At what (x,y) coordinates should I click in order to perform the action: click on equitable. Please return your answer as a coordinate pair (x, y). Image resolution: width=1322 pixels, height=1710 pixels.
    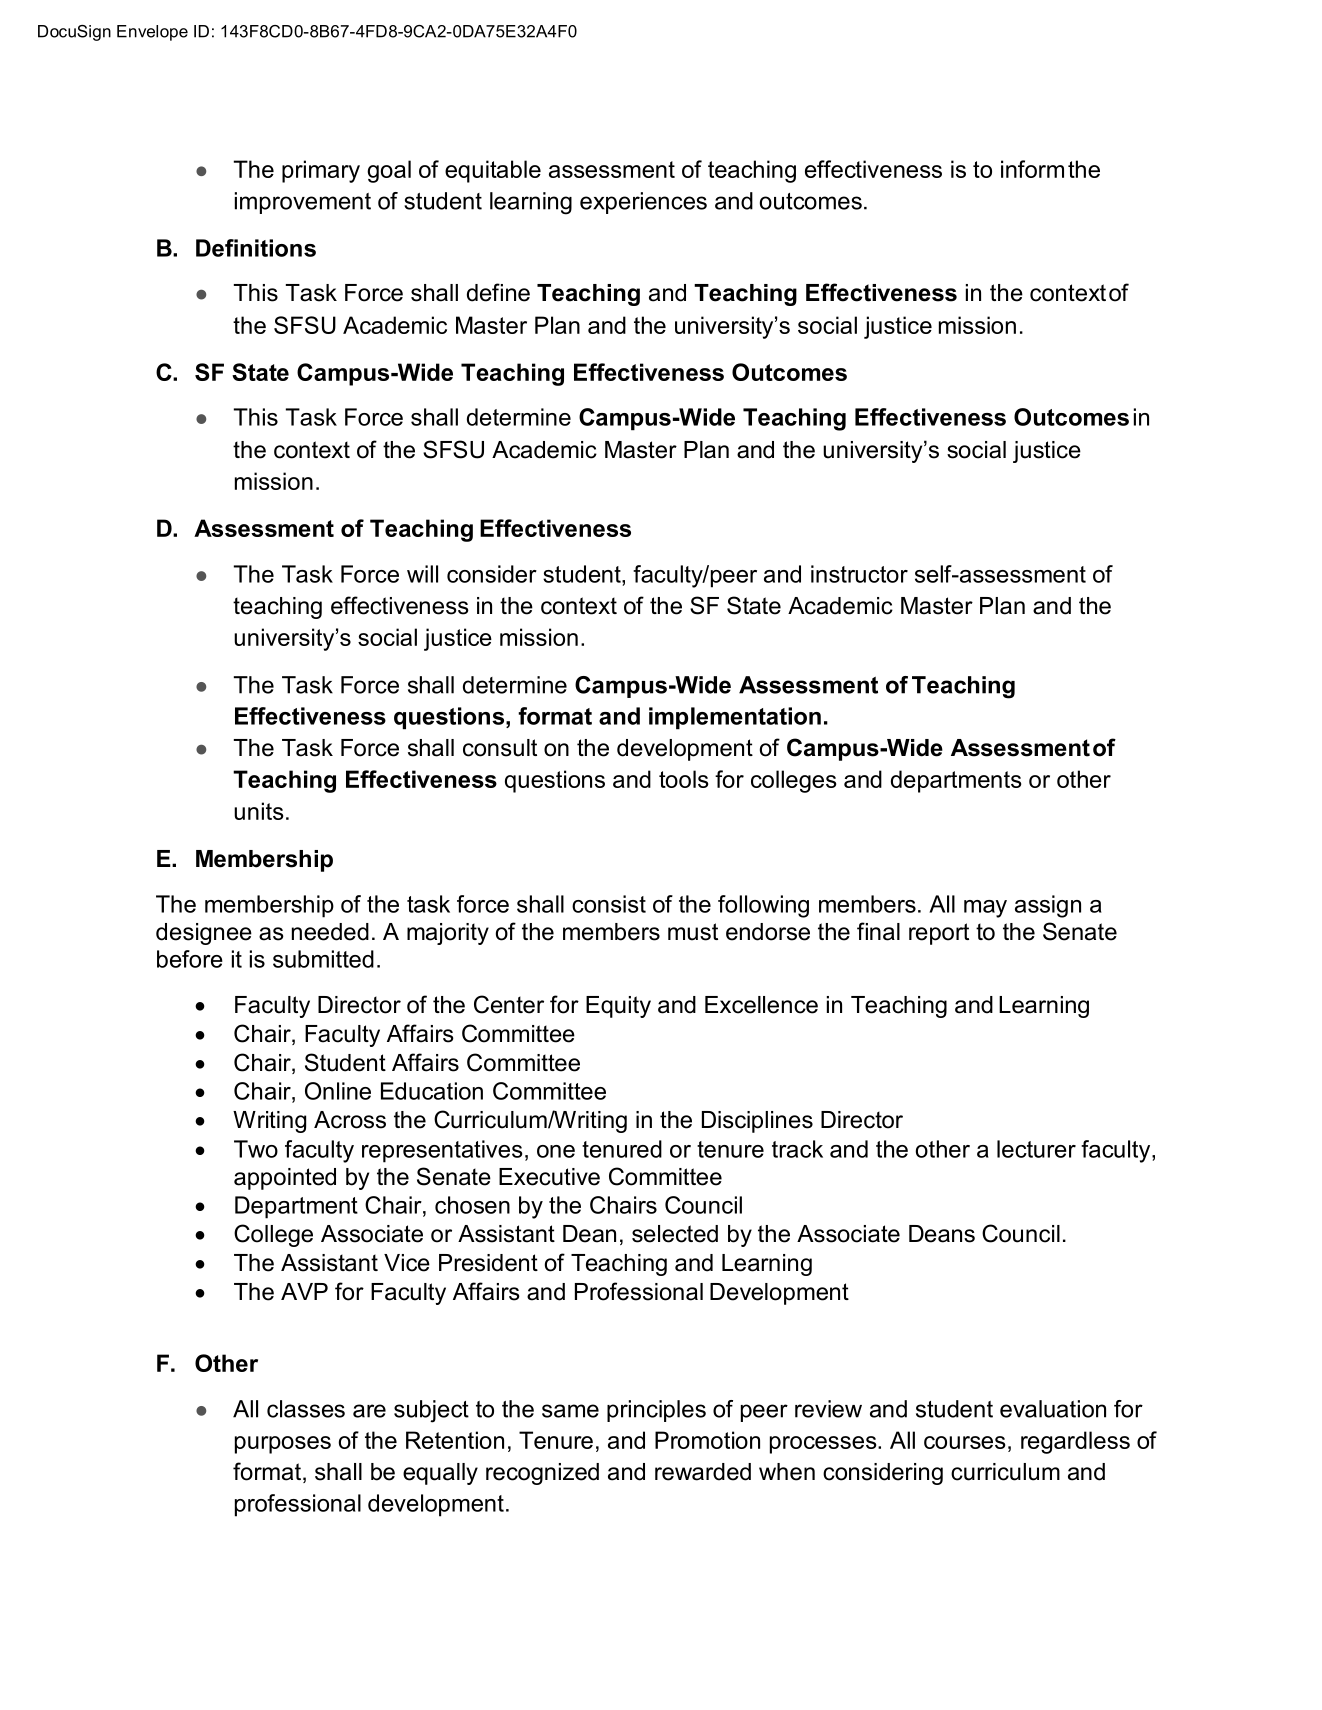
    Looking at the image, I should click on (493, 171).
